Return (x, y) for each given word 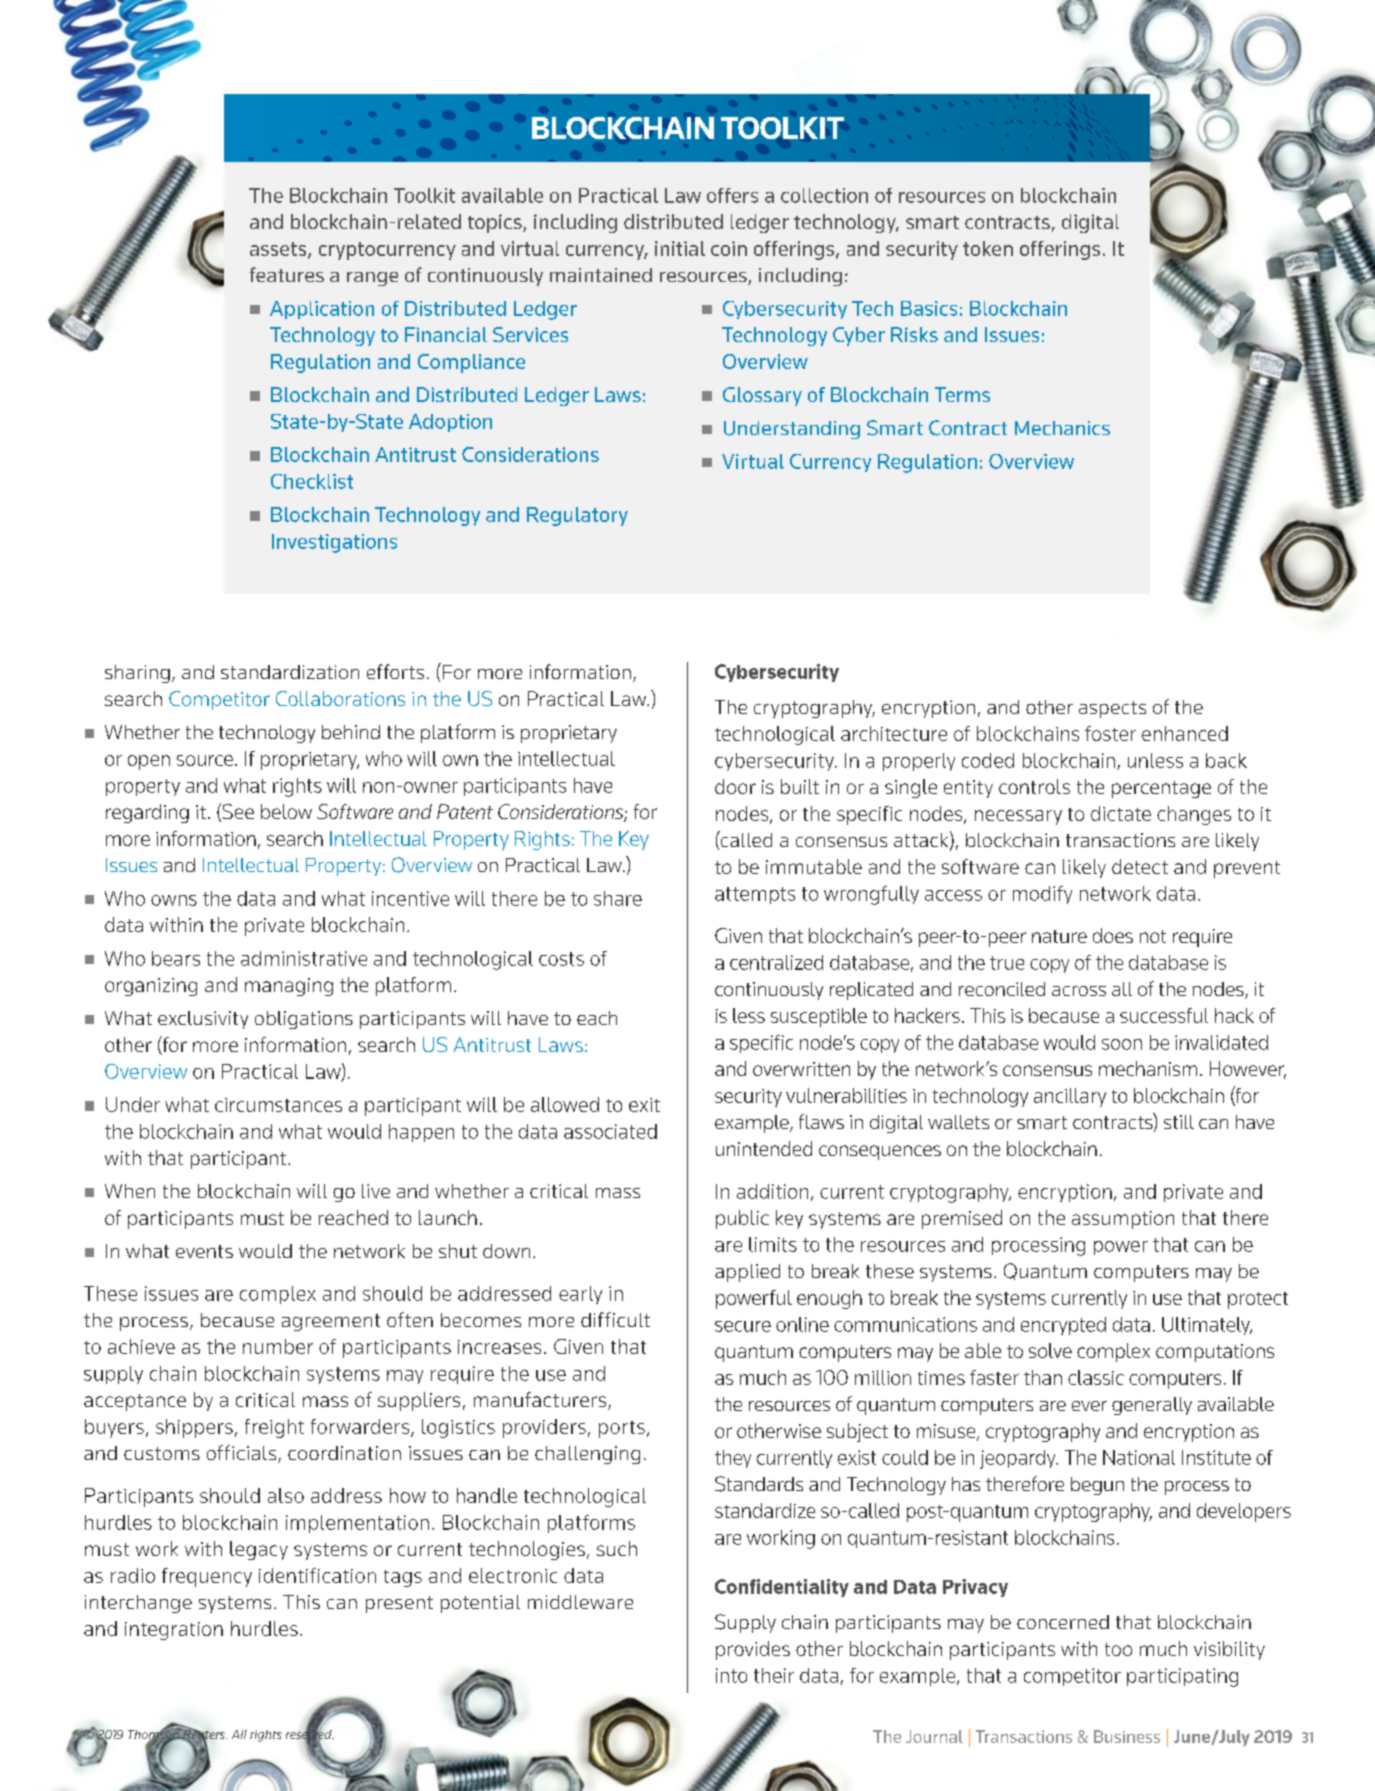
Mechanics (1062, 428)
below (286, 811)
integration (174, 1631)
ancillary (1070, 1097)
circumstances (278, 1105)
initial (680, 248)
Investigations (334, 543)
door (735, 786)
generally (1152, 1406)
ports (622, 1429)
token (988, 248)
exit (644, 1105)
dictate (1121, 813)
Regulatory (577, 516)
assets (279, 250)
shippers (194, 1428)
